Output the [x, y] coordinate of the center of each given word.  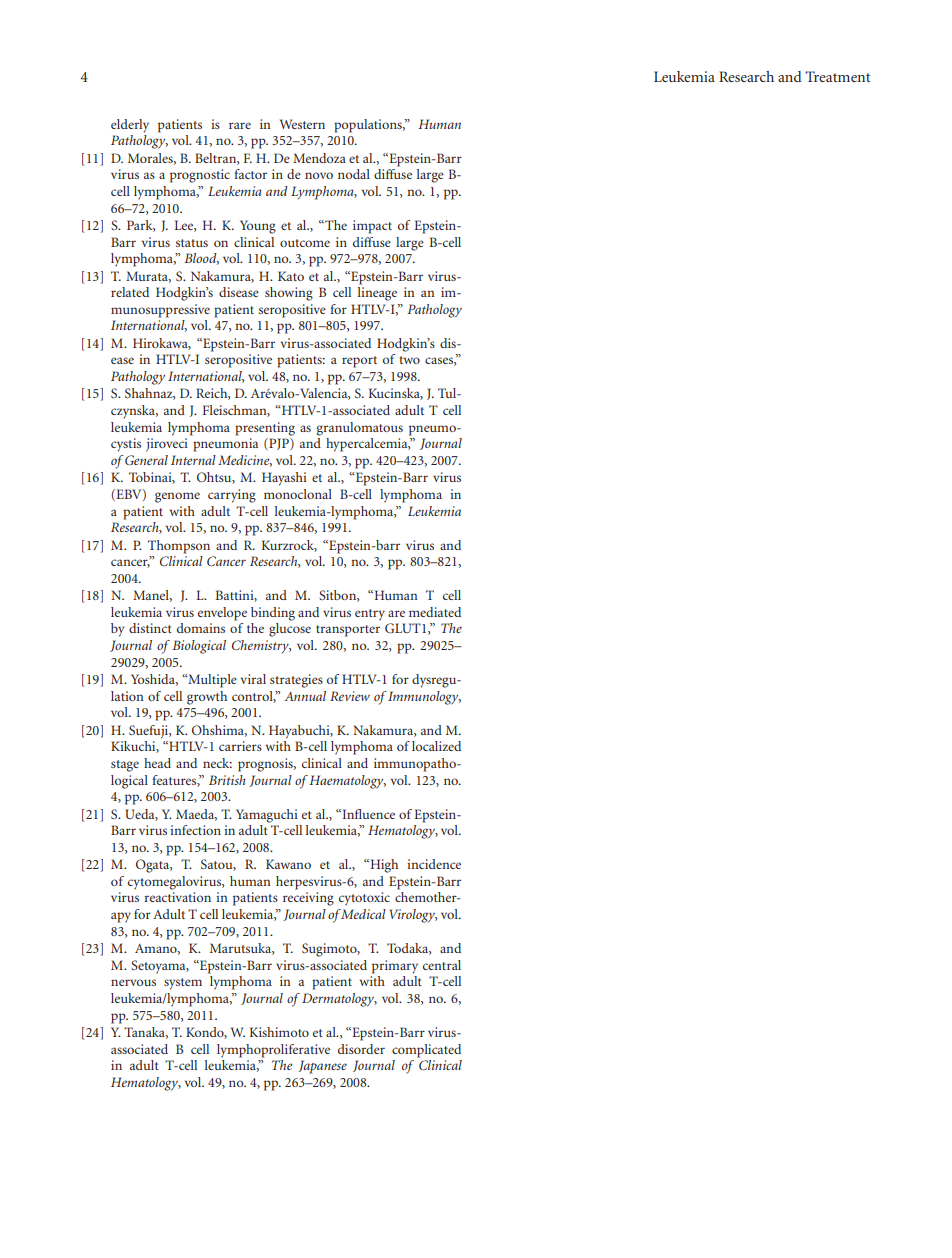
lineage [377, 294]
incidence [434, 864]
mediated [435, 612]
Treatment [837, 76]
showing [289, 294]
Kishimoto [279, 1032]
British [227, 780]
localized [436, 746]
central [442, 965]
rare [240, 125]
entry [370, 614]
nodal [354, 174]
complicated [426, 1051]
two [409, 360]
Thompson [179, 547]
